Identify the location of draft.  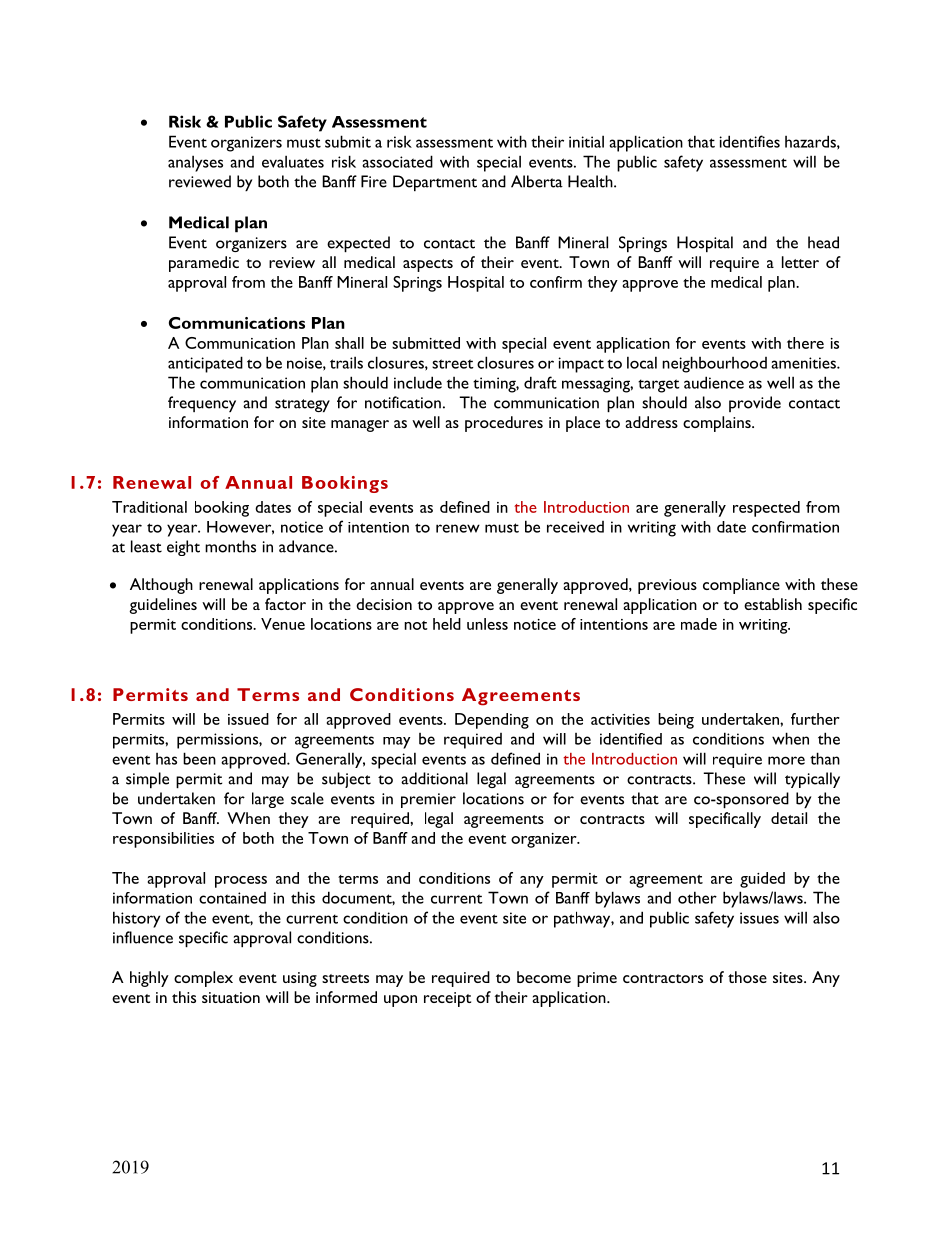
(540, 382).
